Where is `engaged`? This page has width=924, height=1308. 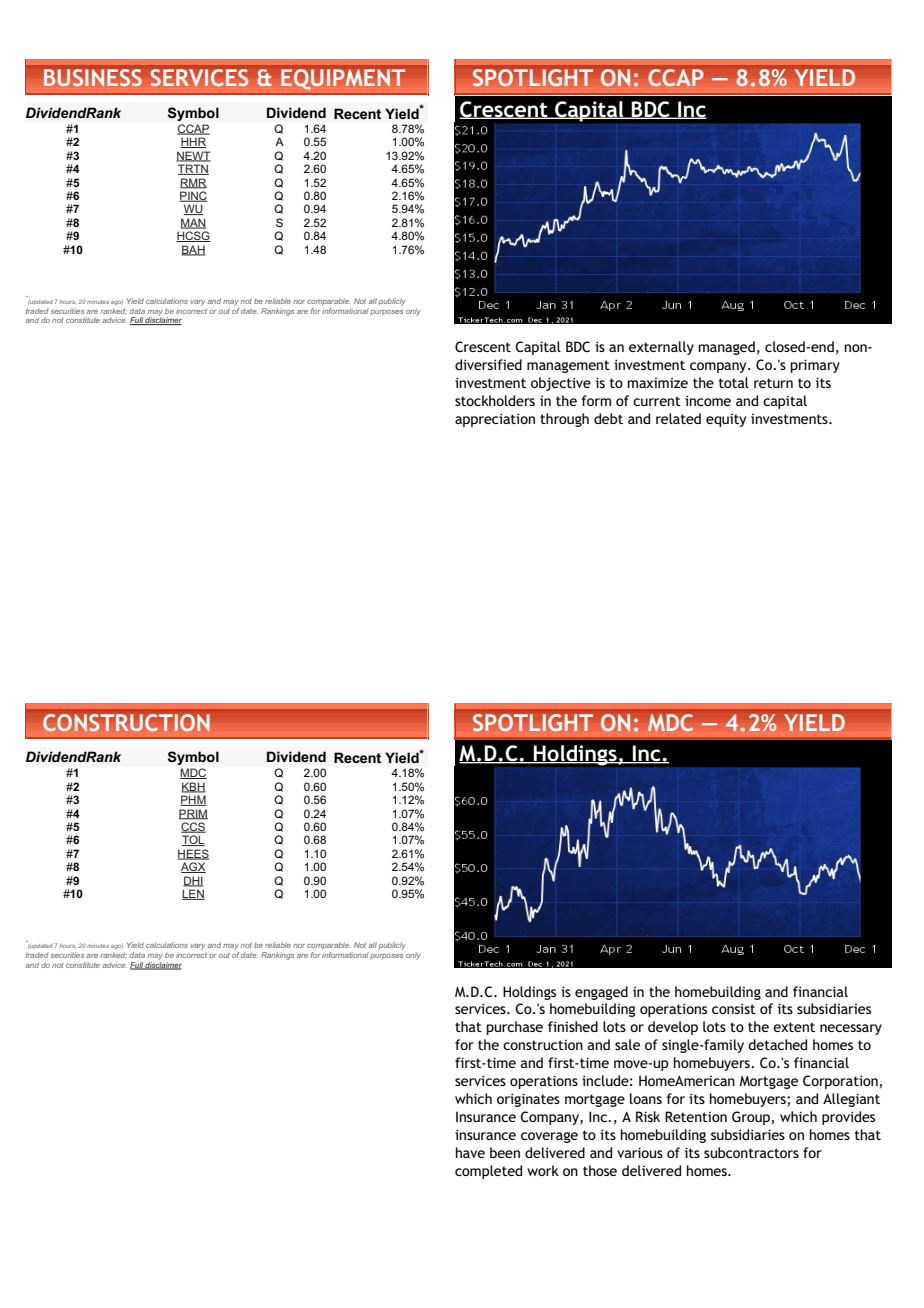 engaged is located at coordinates (601, 993).
